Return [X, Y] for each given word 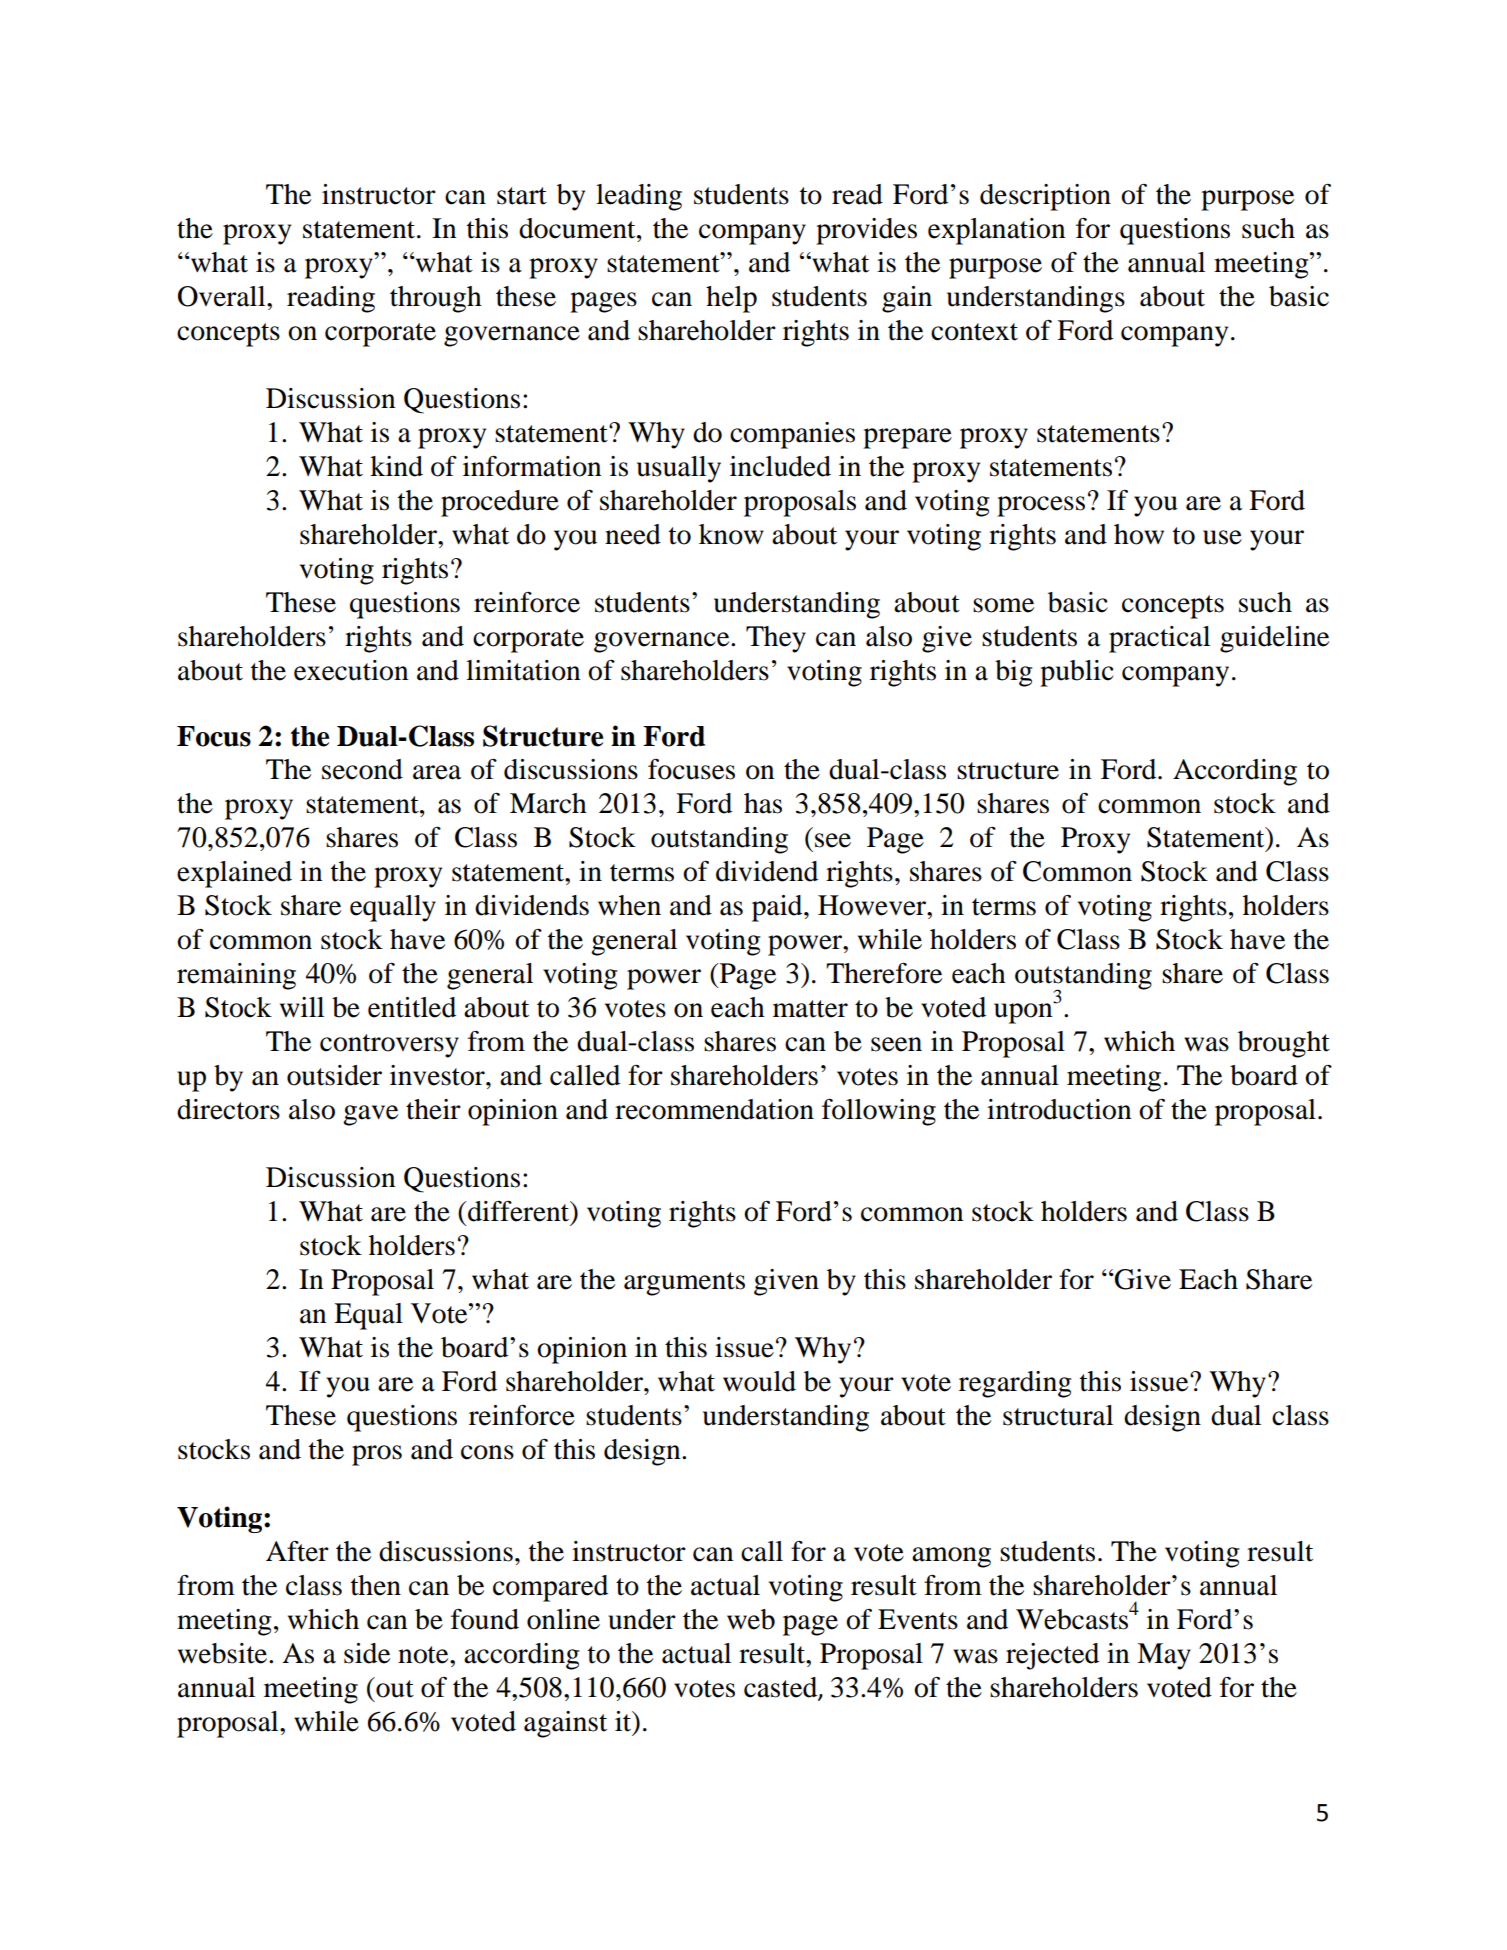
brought [1284, 1044]
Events [918, 1619]
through [436, 299]
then [376, 1585]
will [302, 1007]
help [731, 299]
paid [778, 908]
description [1045, 197]
